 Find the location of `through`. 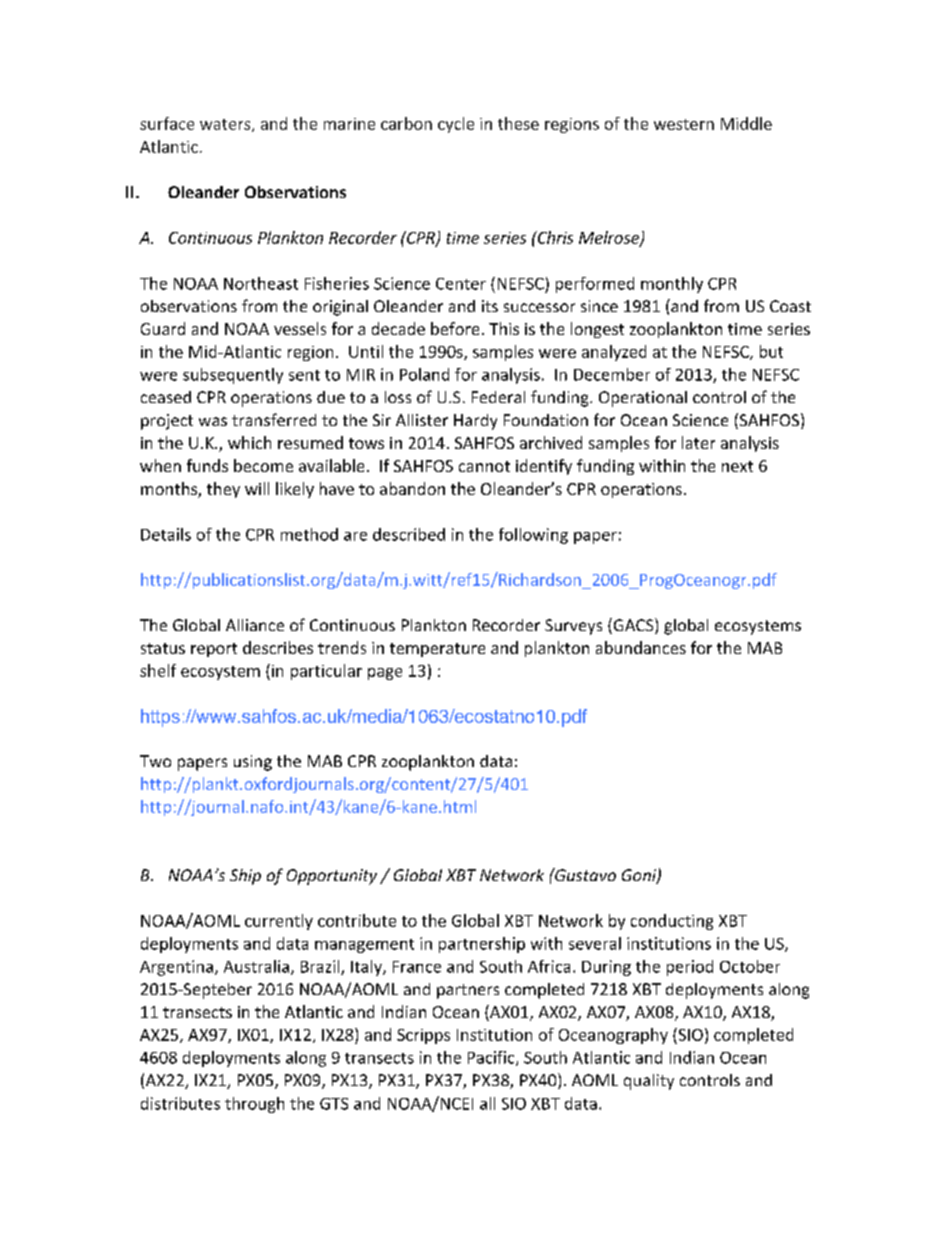

through is located at coordinates (254, 1105).
